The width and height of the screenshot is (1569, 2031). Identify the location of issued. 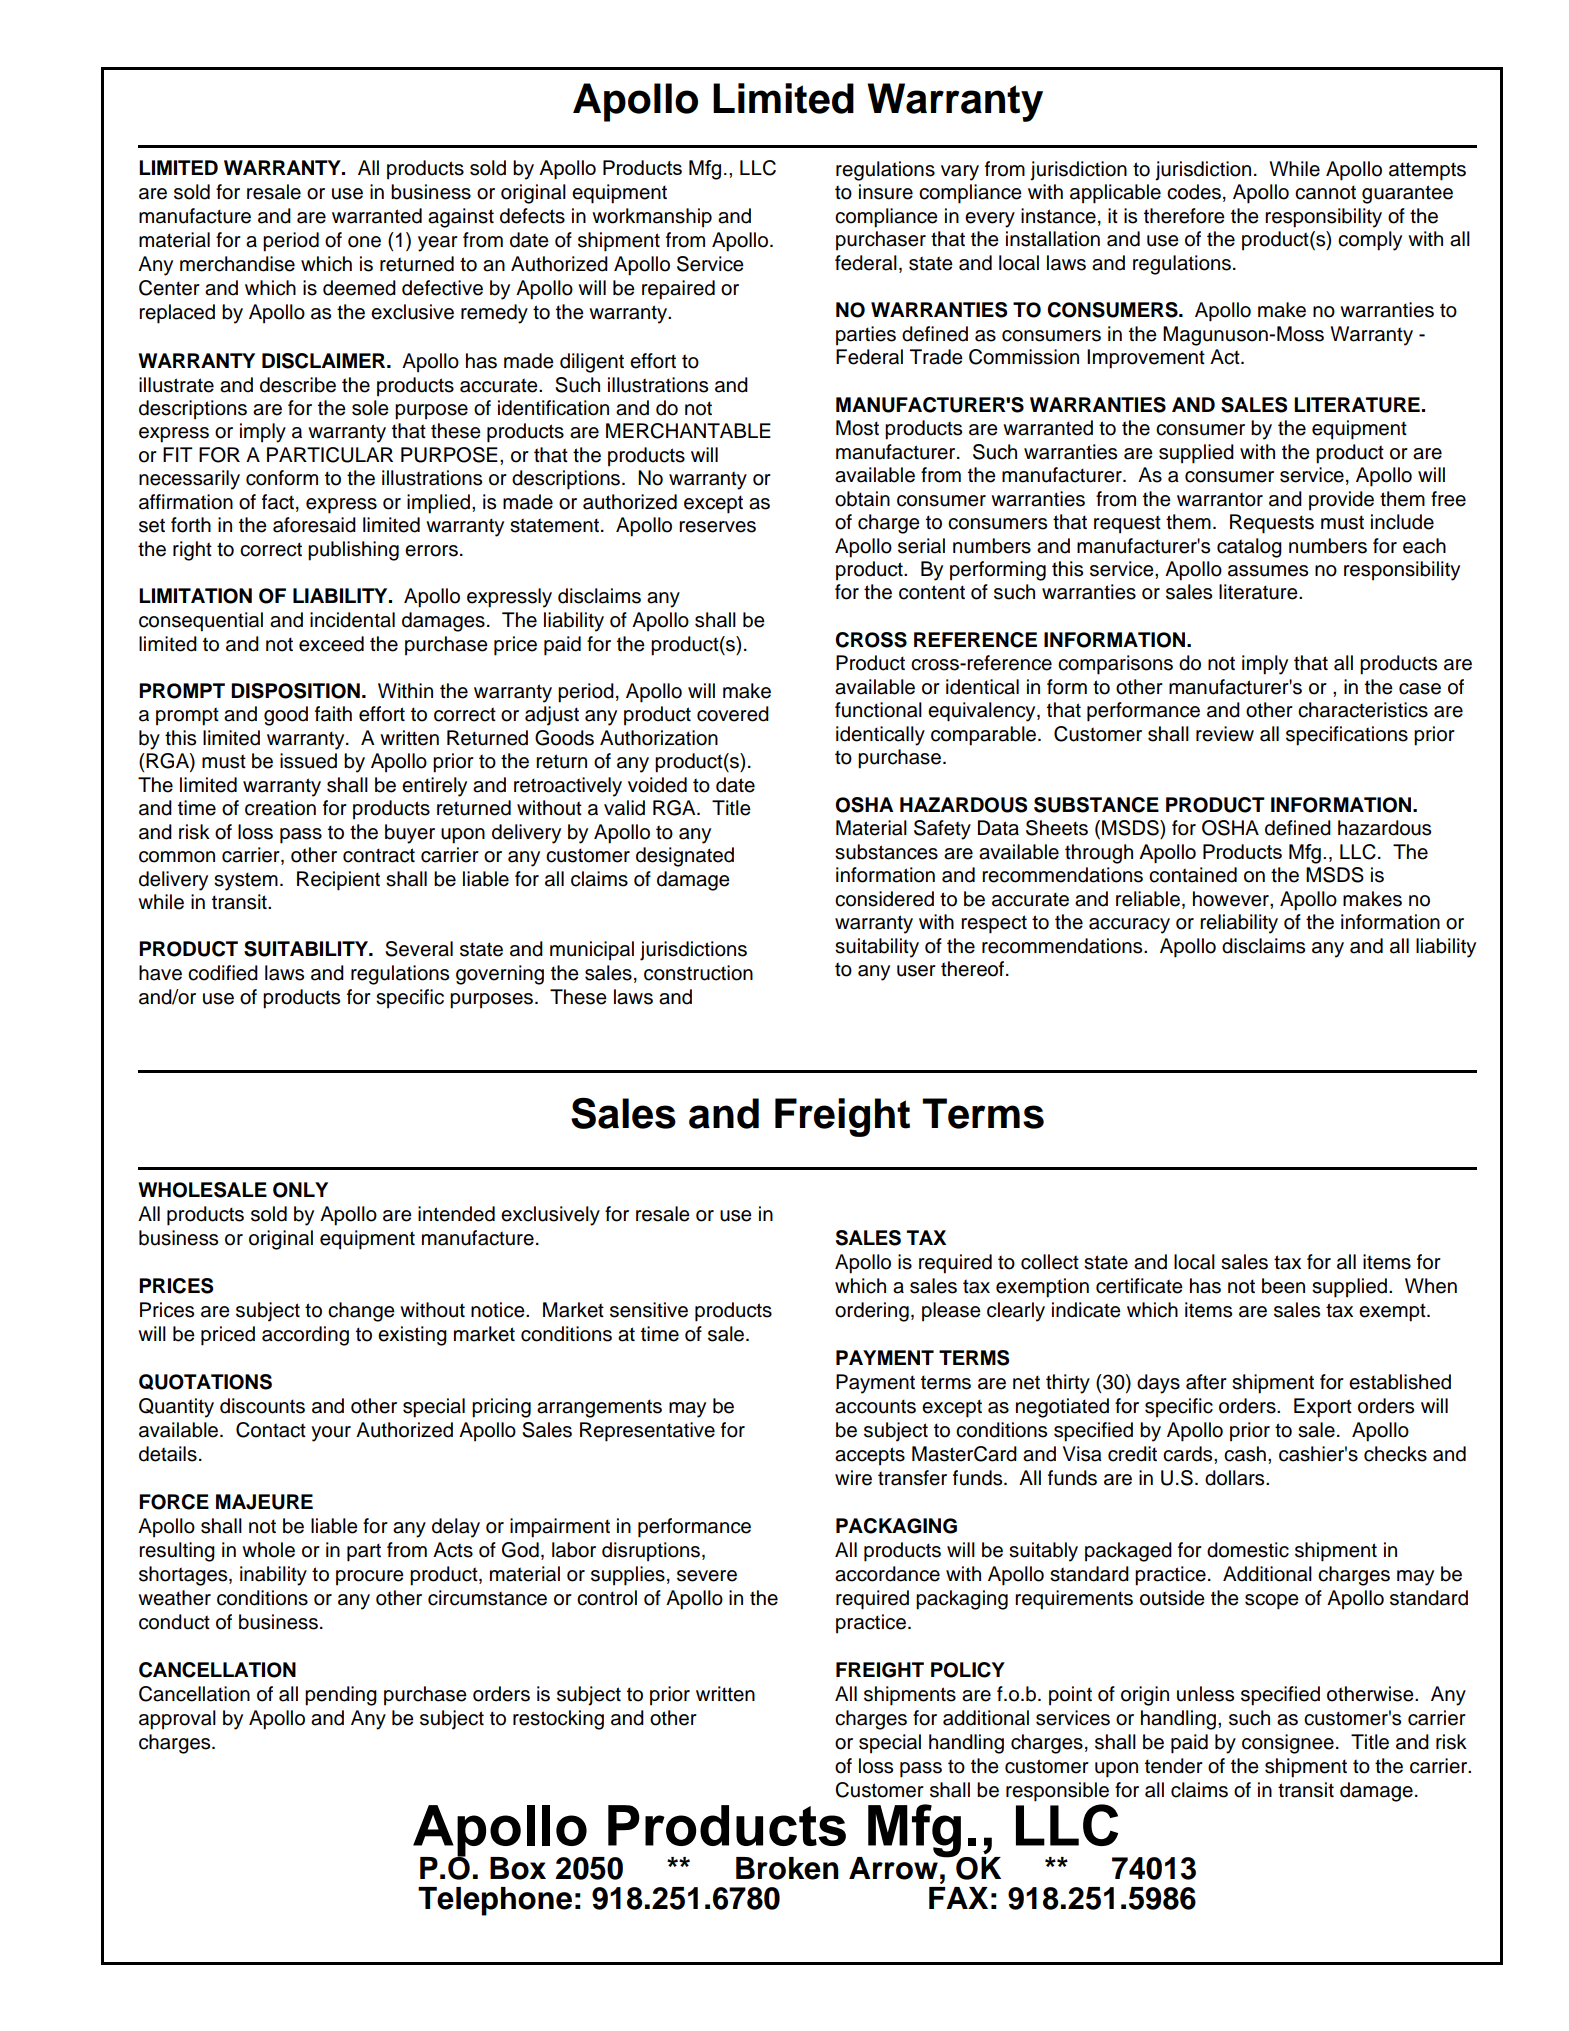
(308, 761).
